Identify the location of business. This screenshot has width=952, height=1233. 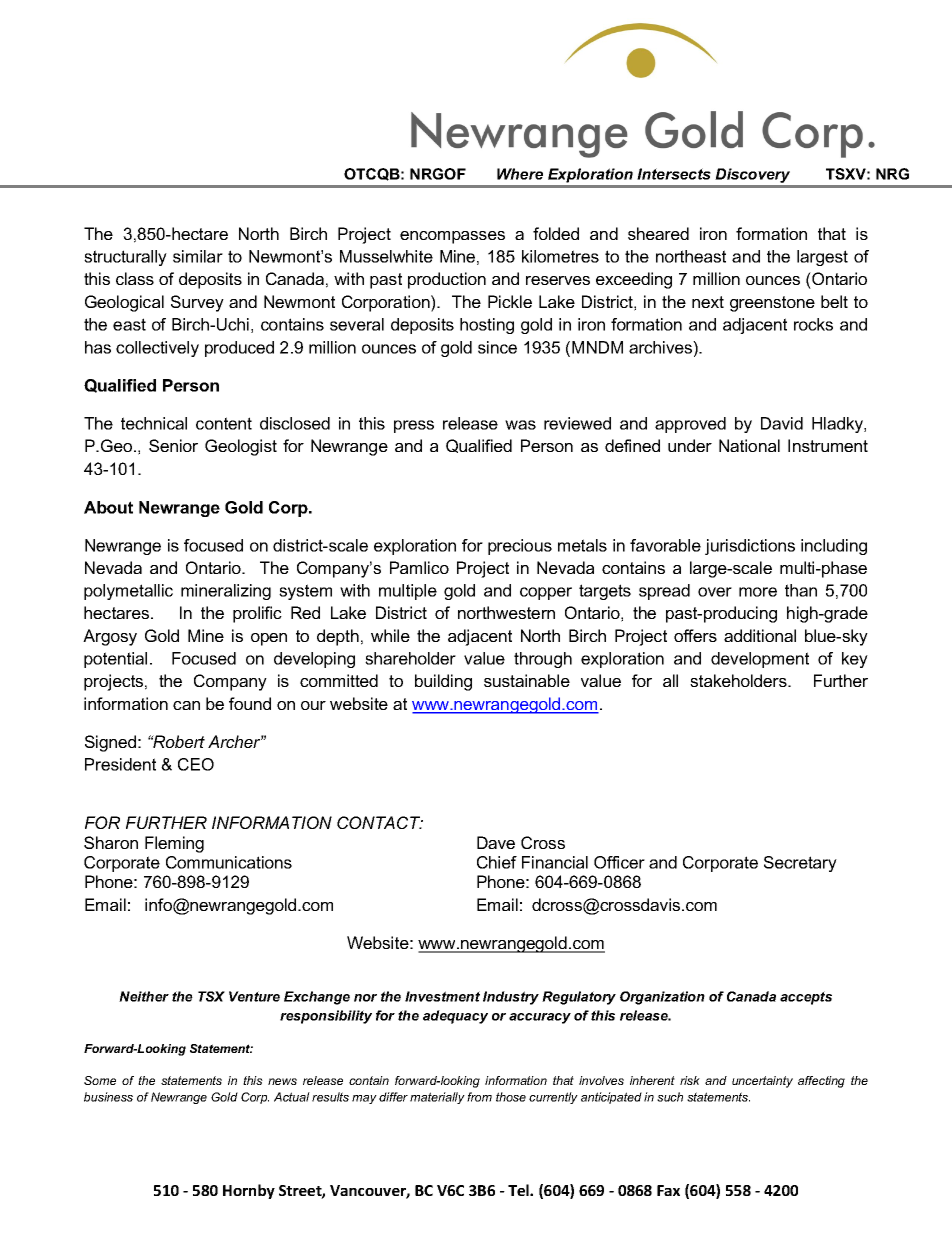
(108, 1097).
